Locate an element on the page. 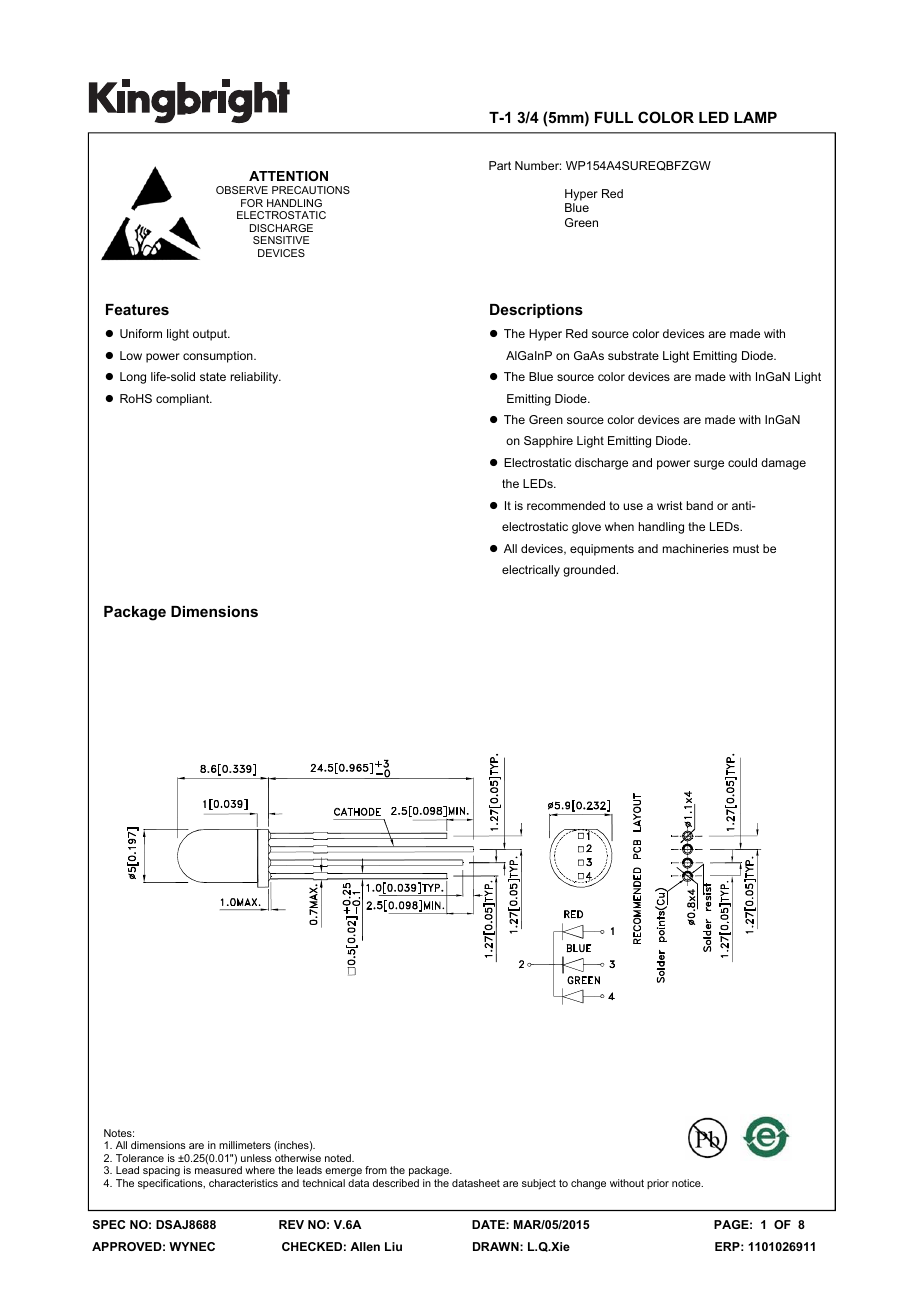 The height and width of the page is (1308, 924). Part is located at coordinates (500, 165).
